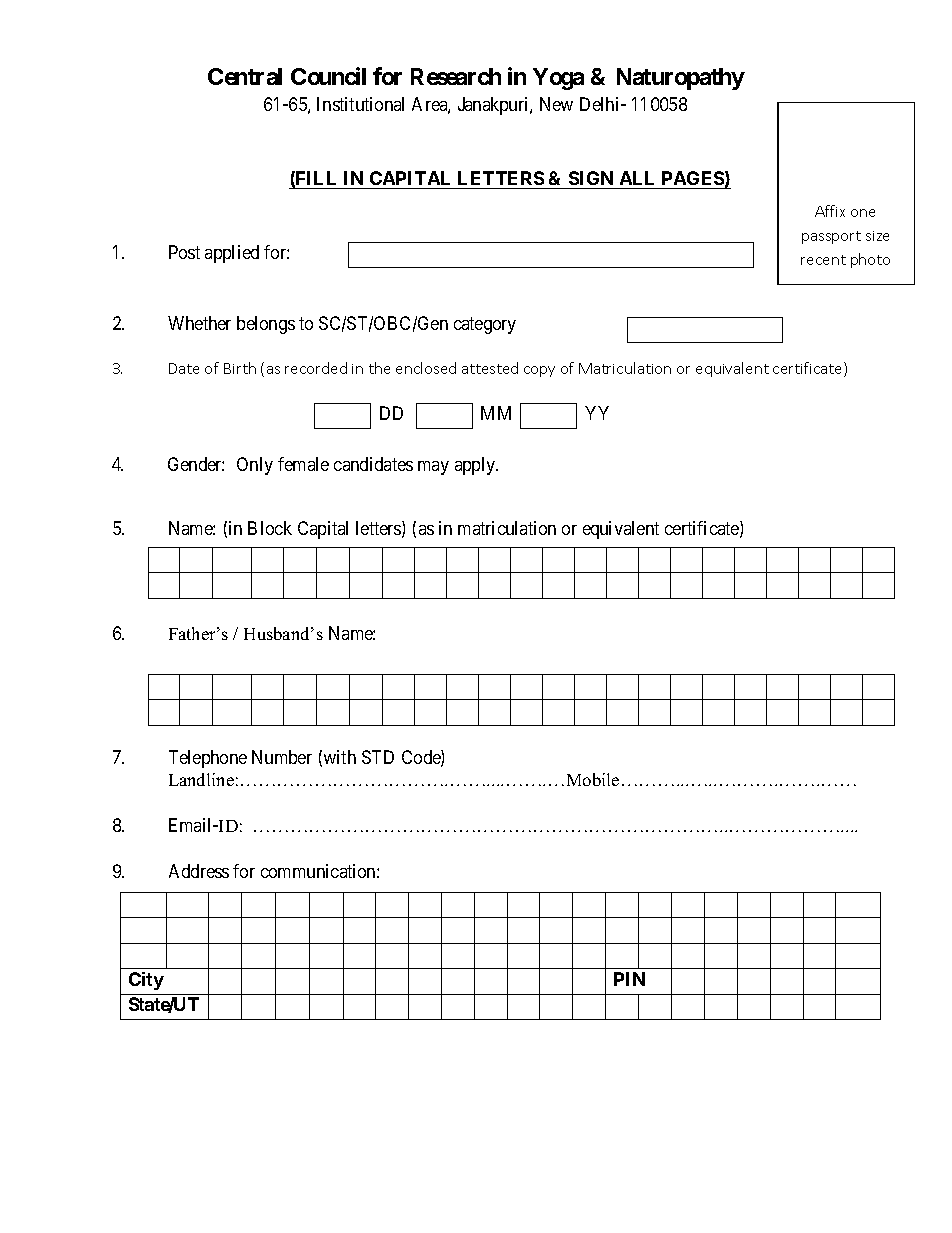 The height and width of the screenshot is (1233, 952). What do you see at coordinates (629, 979) in the screenshot?
I see `PIN` at bounding box center [629, 979].
